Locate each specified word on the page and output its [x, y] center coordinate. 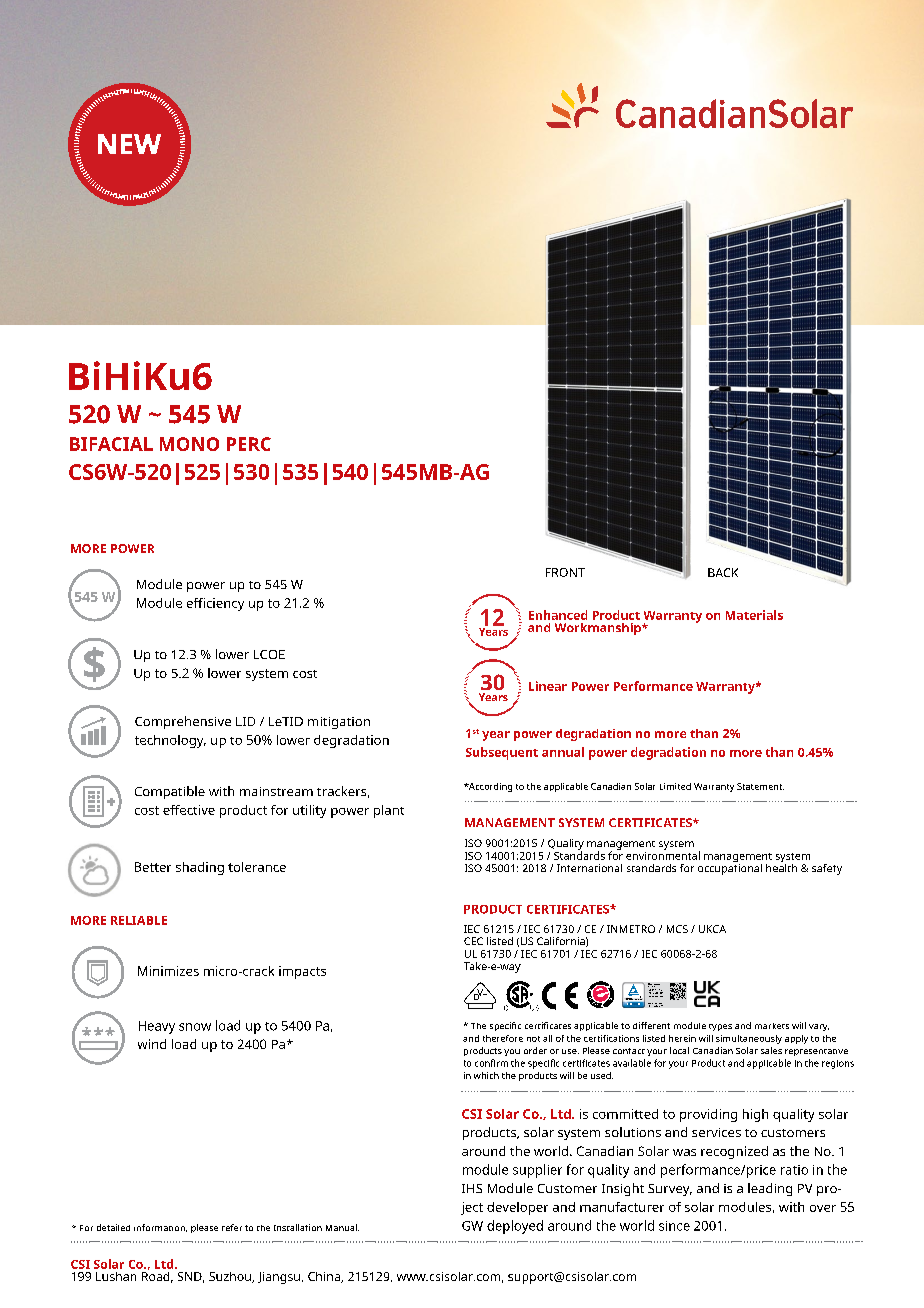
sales [771, 1050]
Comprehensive [183, 722]
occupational [730, 868]
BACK [723, 572]
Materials [754, 615]
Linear [548, 686]
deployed [515, 1227]
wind [152, 1044]
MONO [189, 444]
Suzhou [231, 1277]
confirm [491, 1063]
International [589, 868]
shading [200, 868]
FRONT [565, 572]
